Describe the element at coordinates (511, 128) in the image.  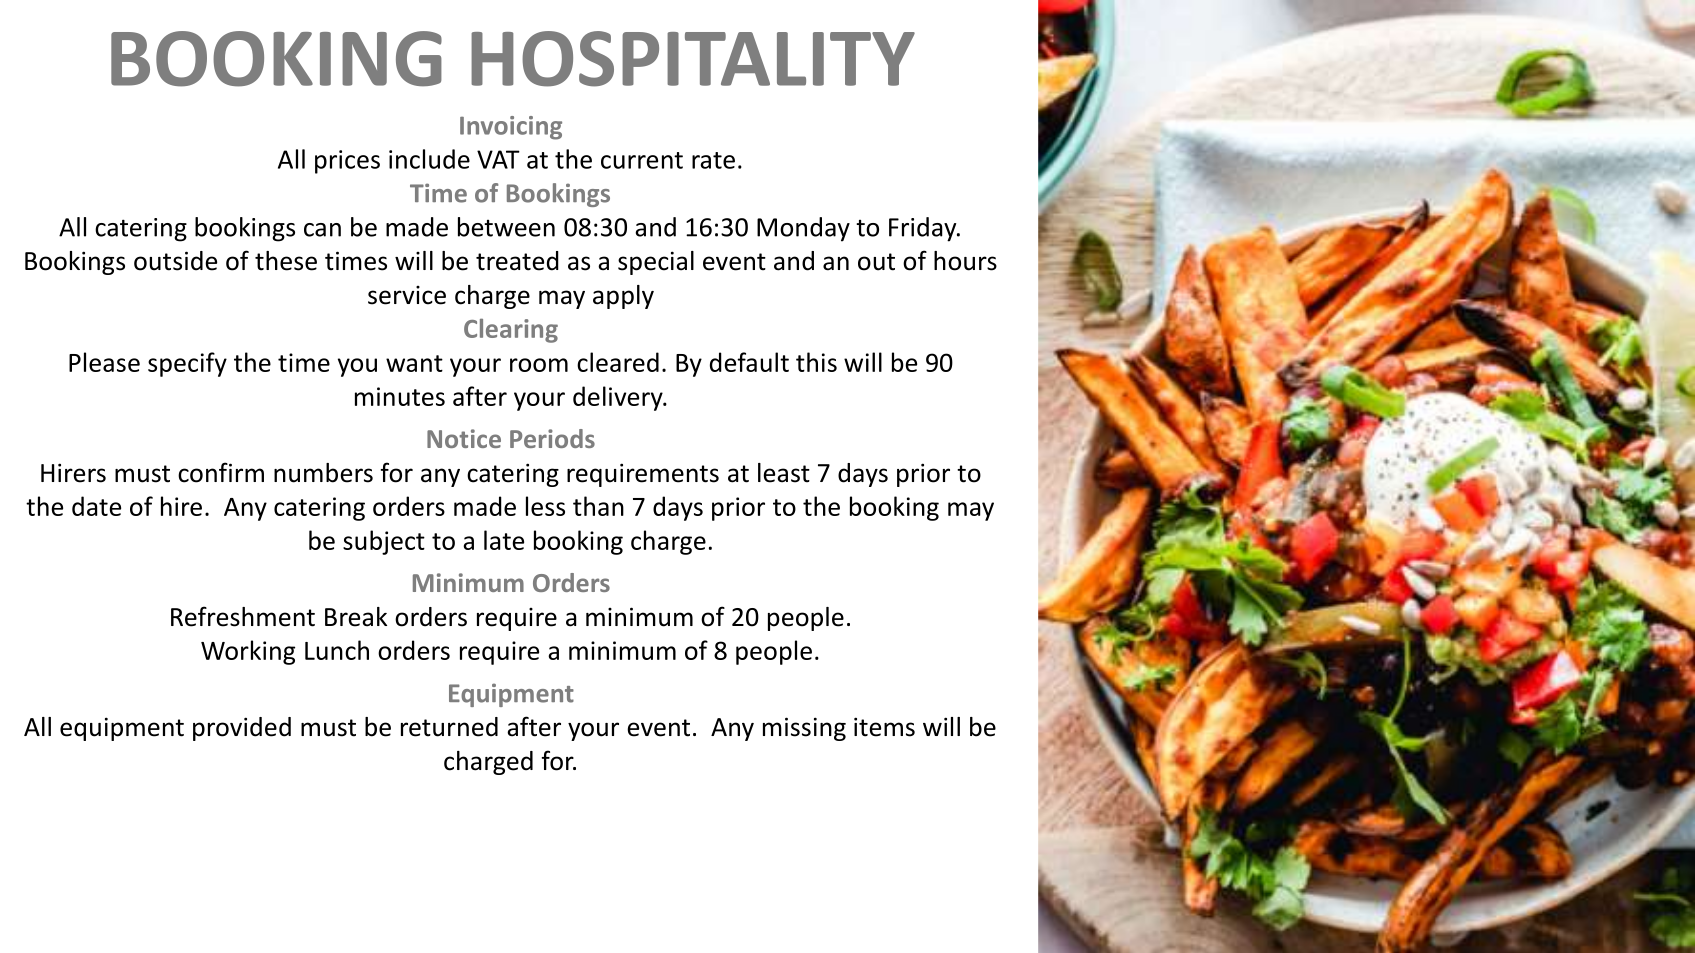
I see `Invoicing` at that location.
